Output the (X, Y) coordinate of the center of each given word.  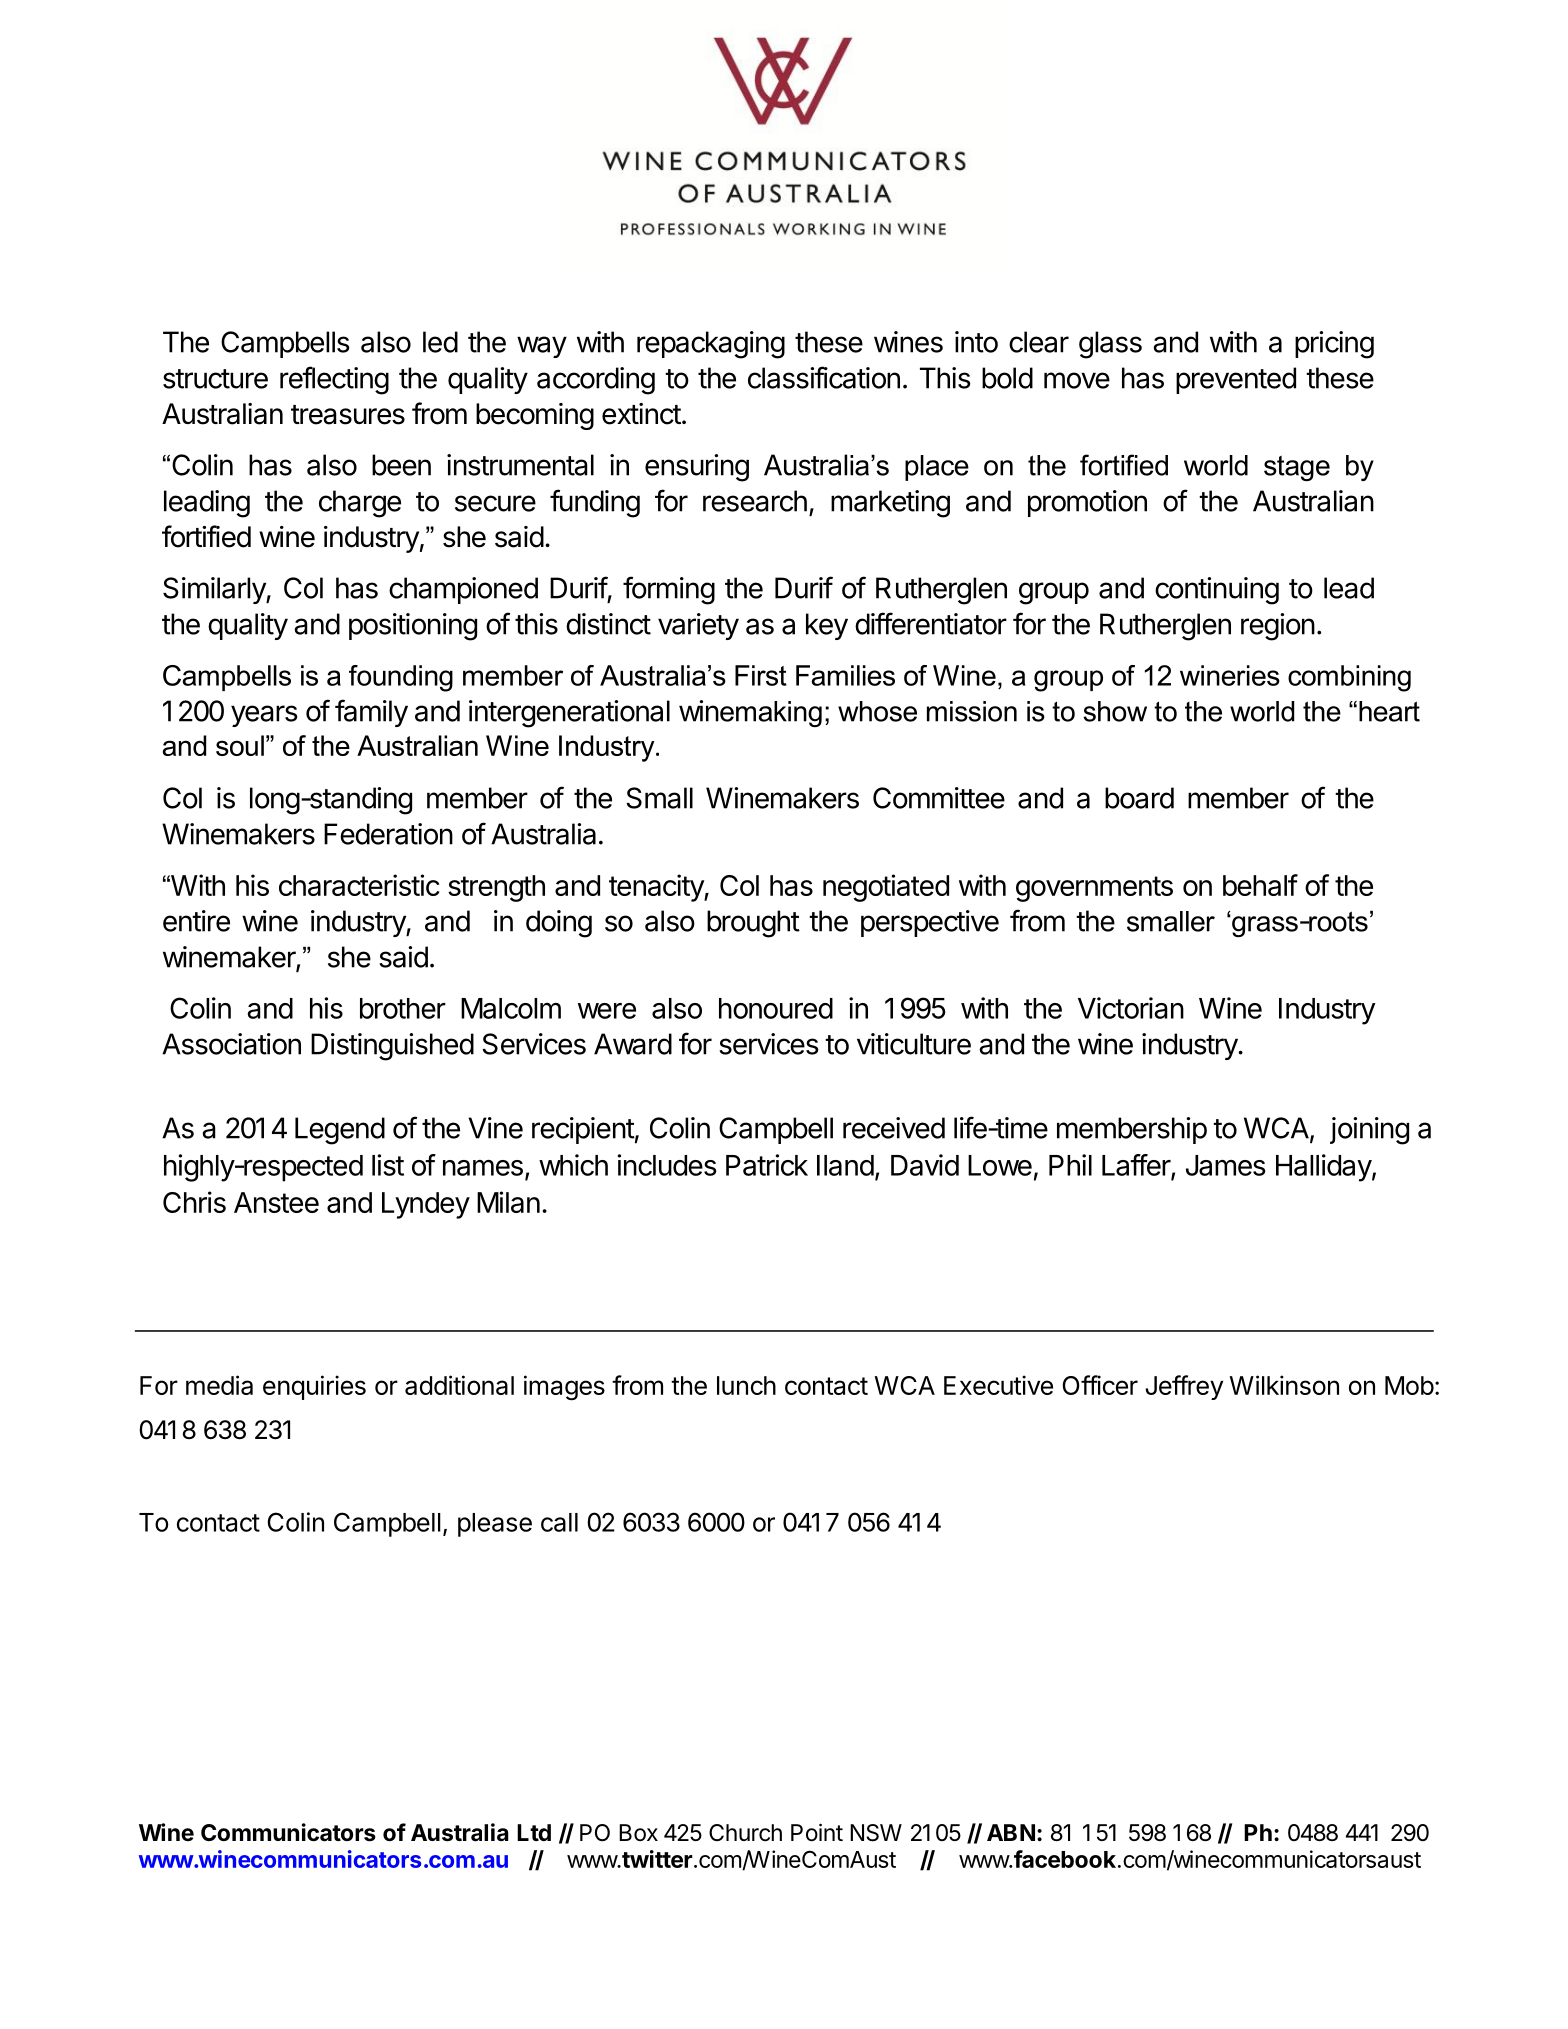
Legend (340, 1131)
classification (824, 377)
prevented (1236, 380)
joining (1369, 1131)
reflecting (334, 380)
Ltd (534, 1832)
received (894, 1128)
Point (817, 1832)
